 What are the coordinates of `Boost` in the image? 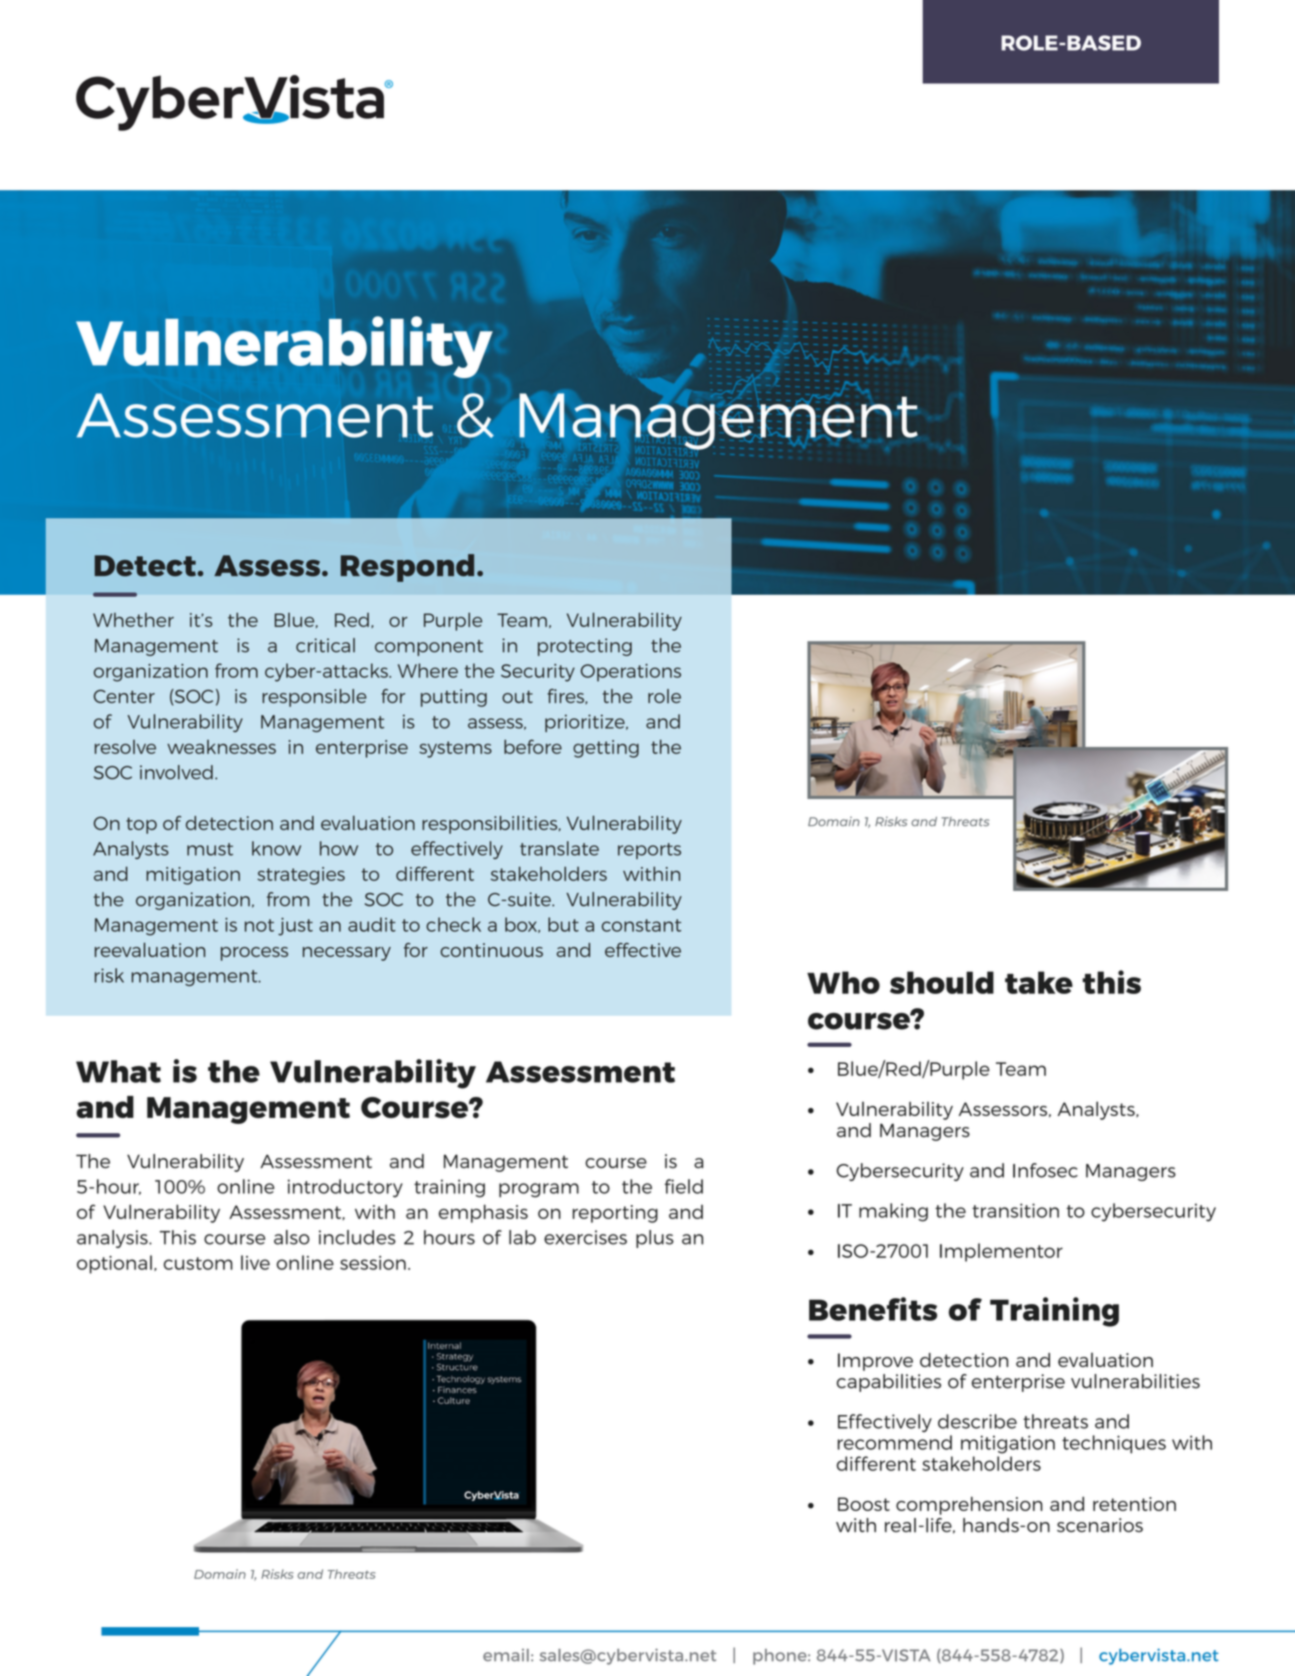 It's located at (864, 1504).
